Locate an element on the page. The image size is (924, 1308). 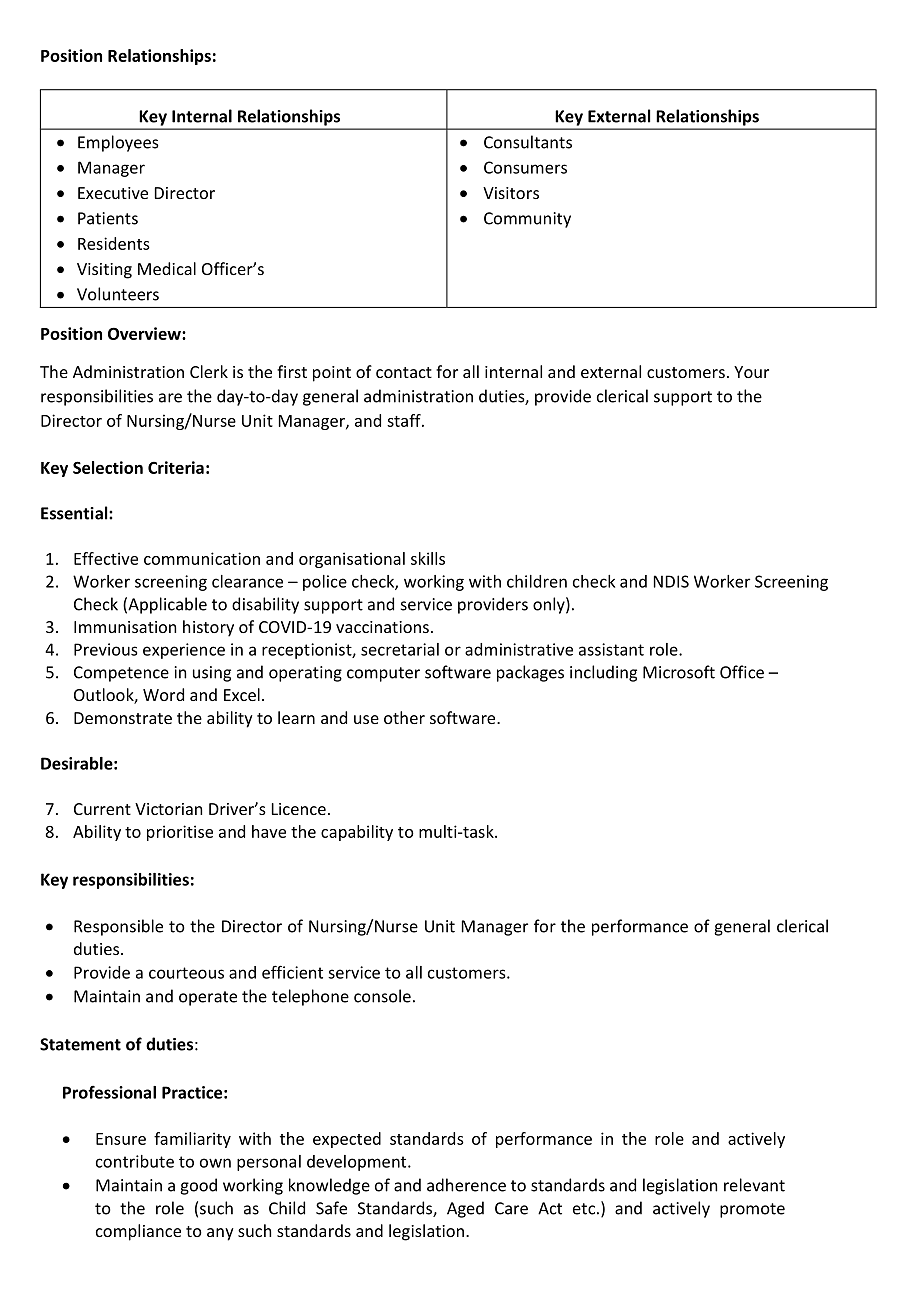
good is located at coordinates (198, 1186).
